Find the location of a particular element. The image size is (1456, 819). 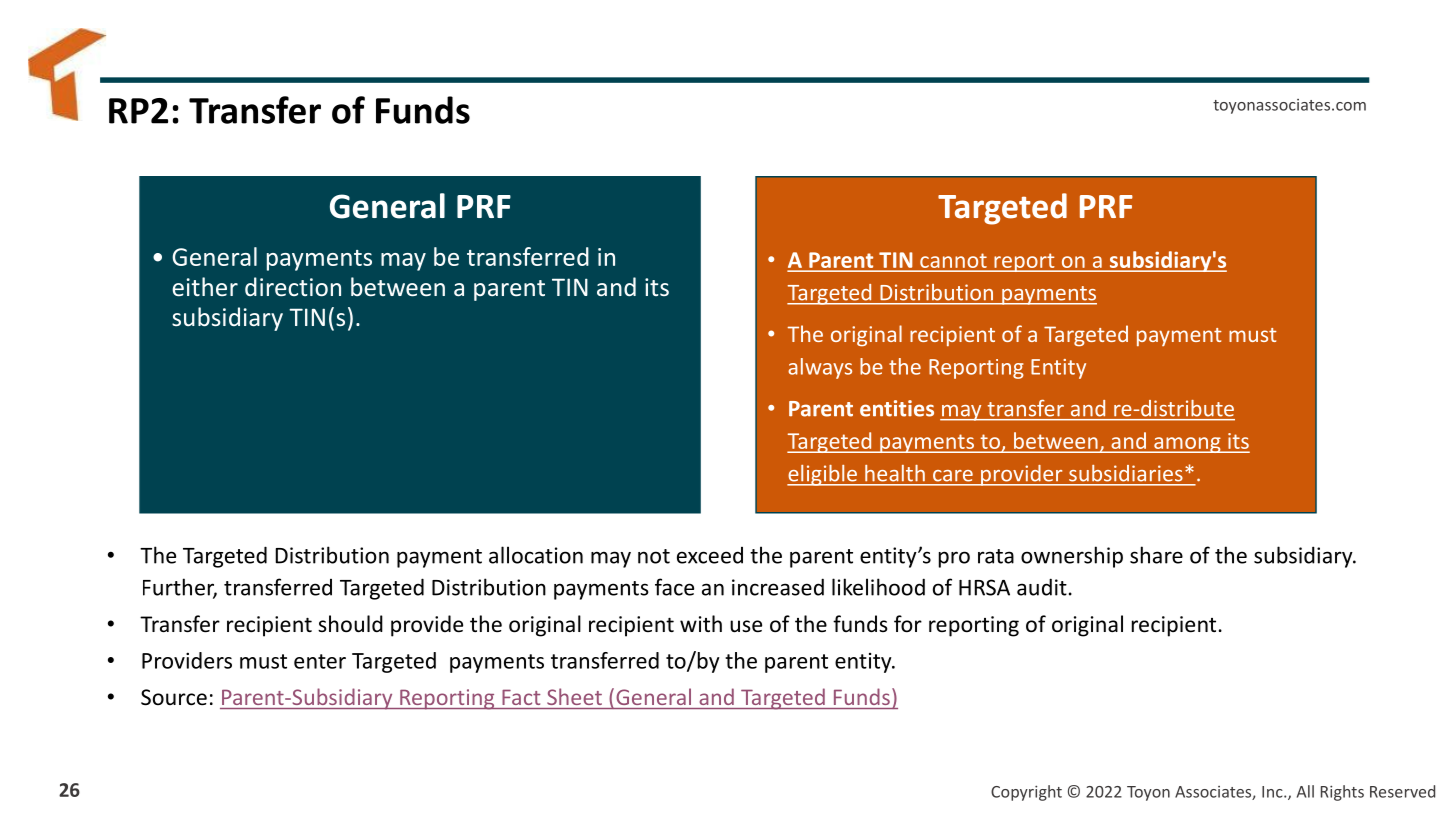

direction is located at coordinates (293, 286).
